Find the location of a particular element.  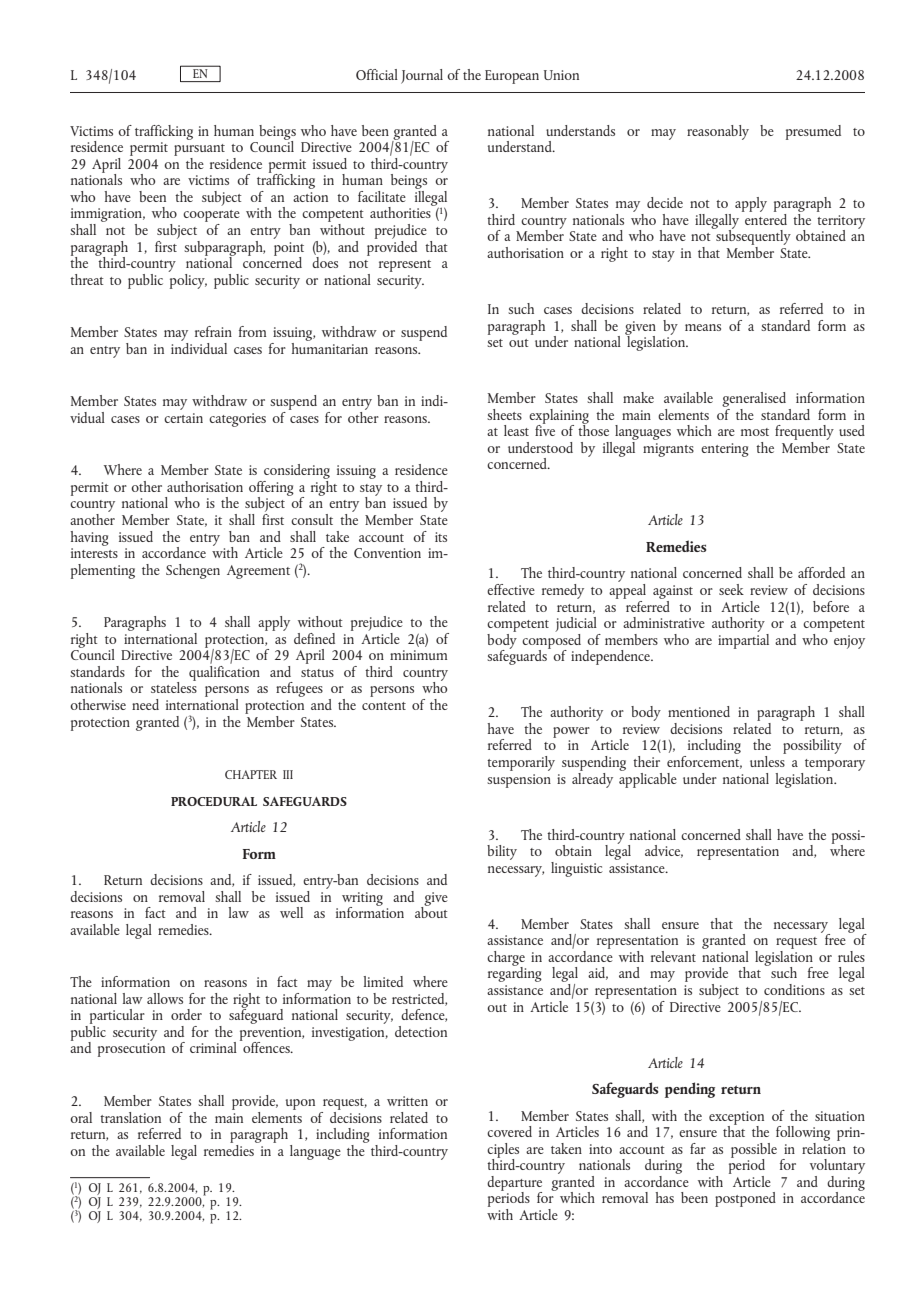

entering is located at coordinates (725, 450).
